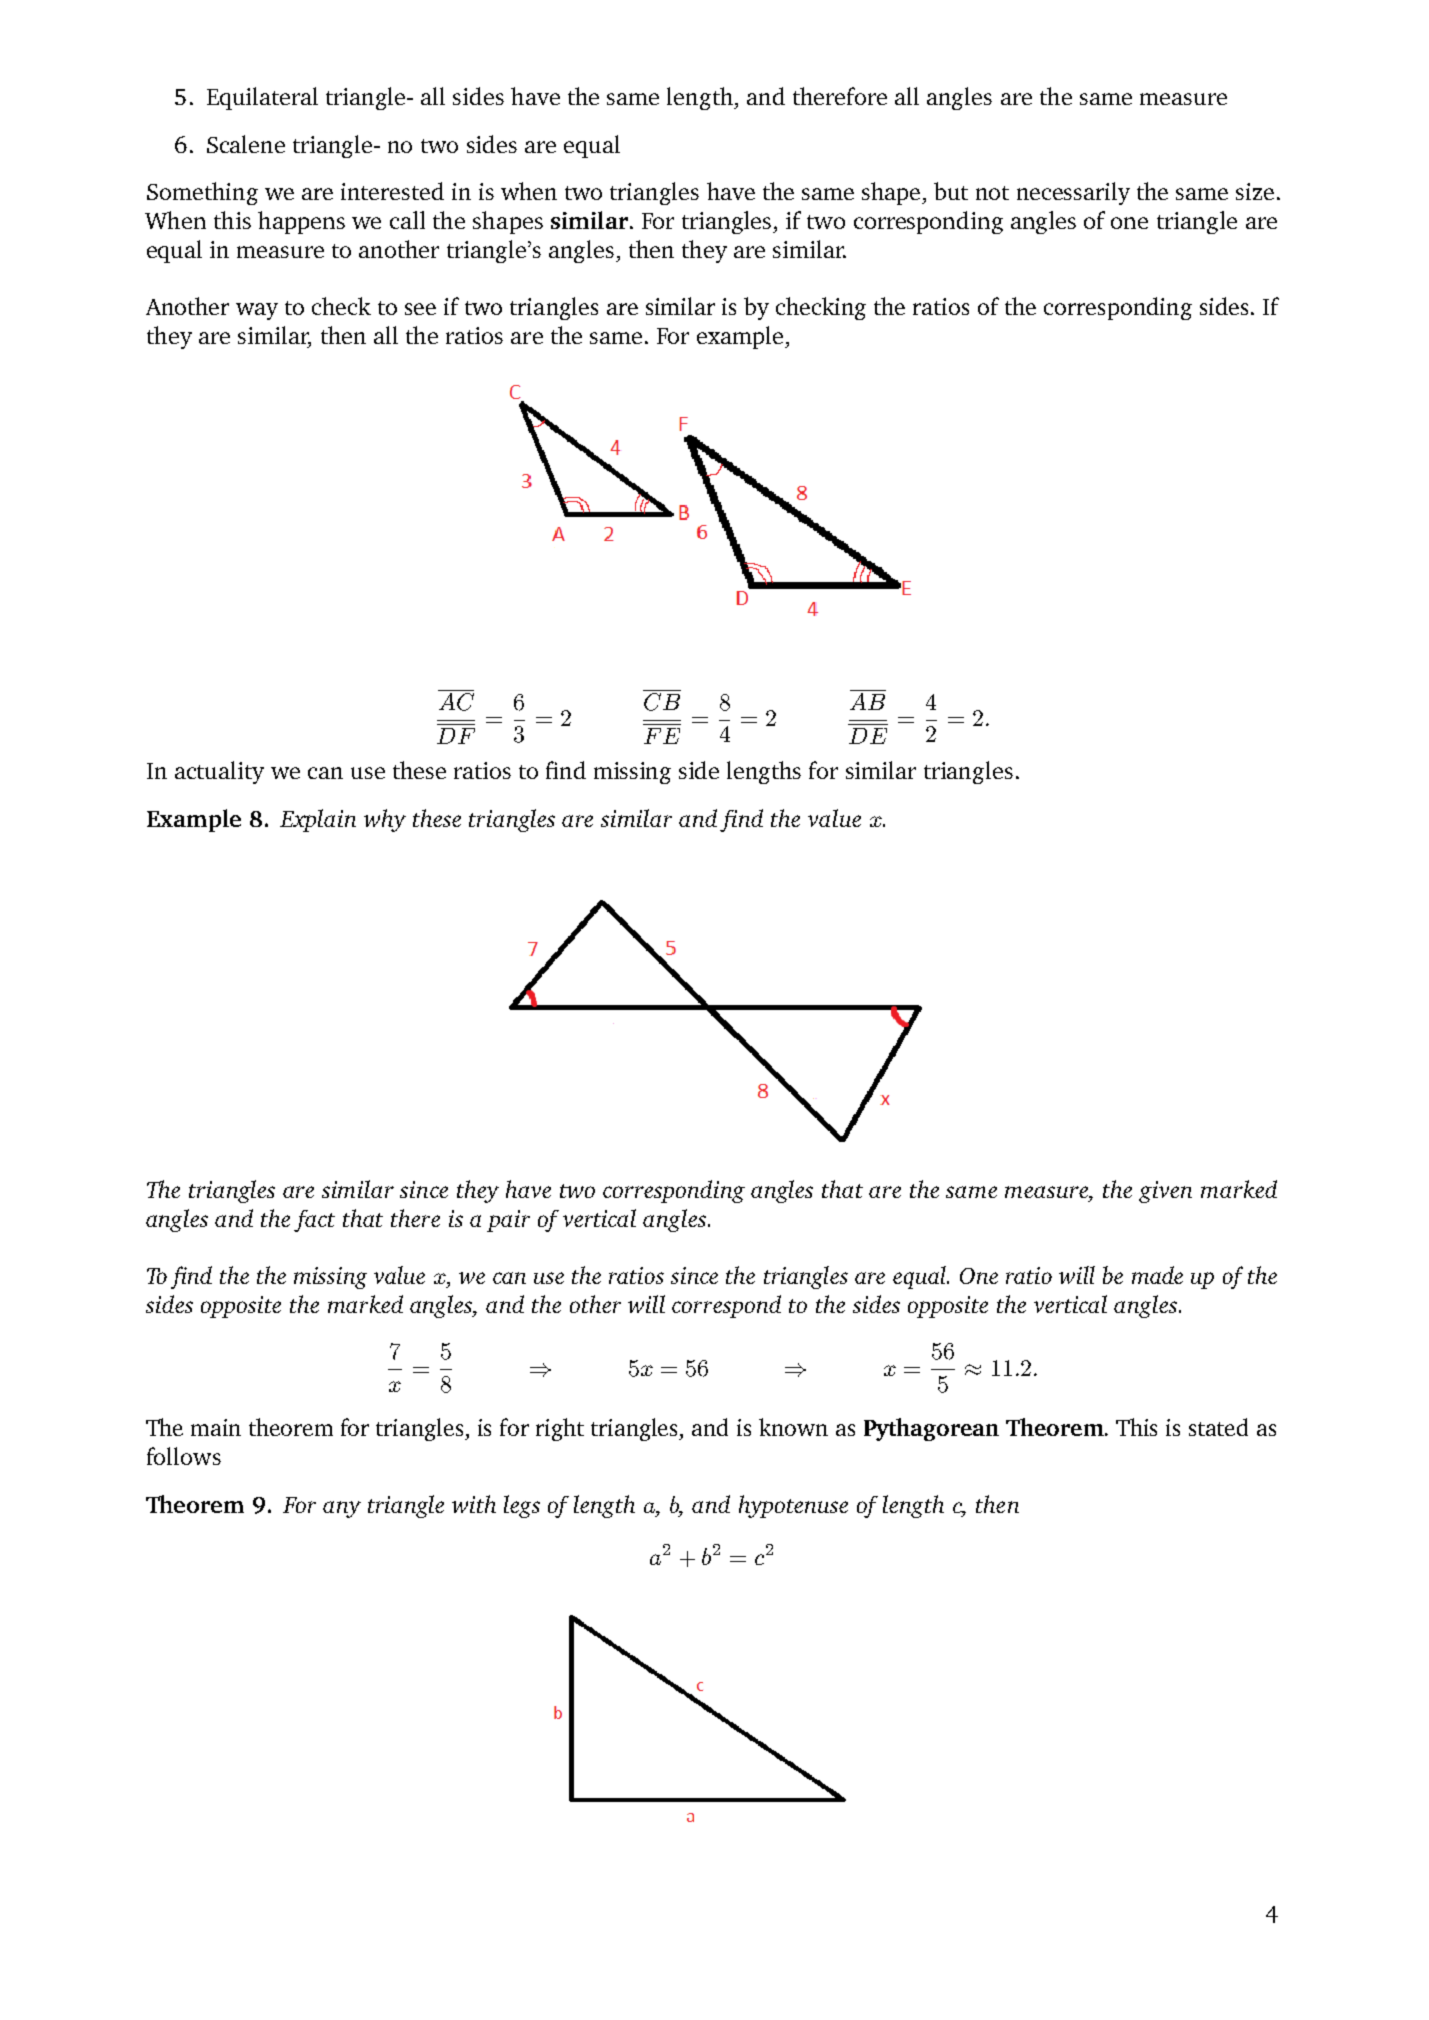  What do you see at coordinates (951, 191) in the document?
I see `but` at bounding box center [951, 191].
